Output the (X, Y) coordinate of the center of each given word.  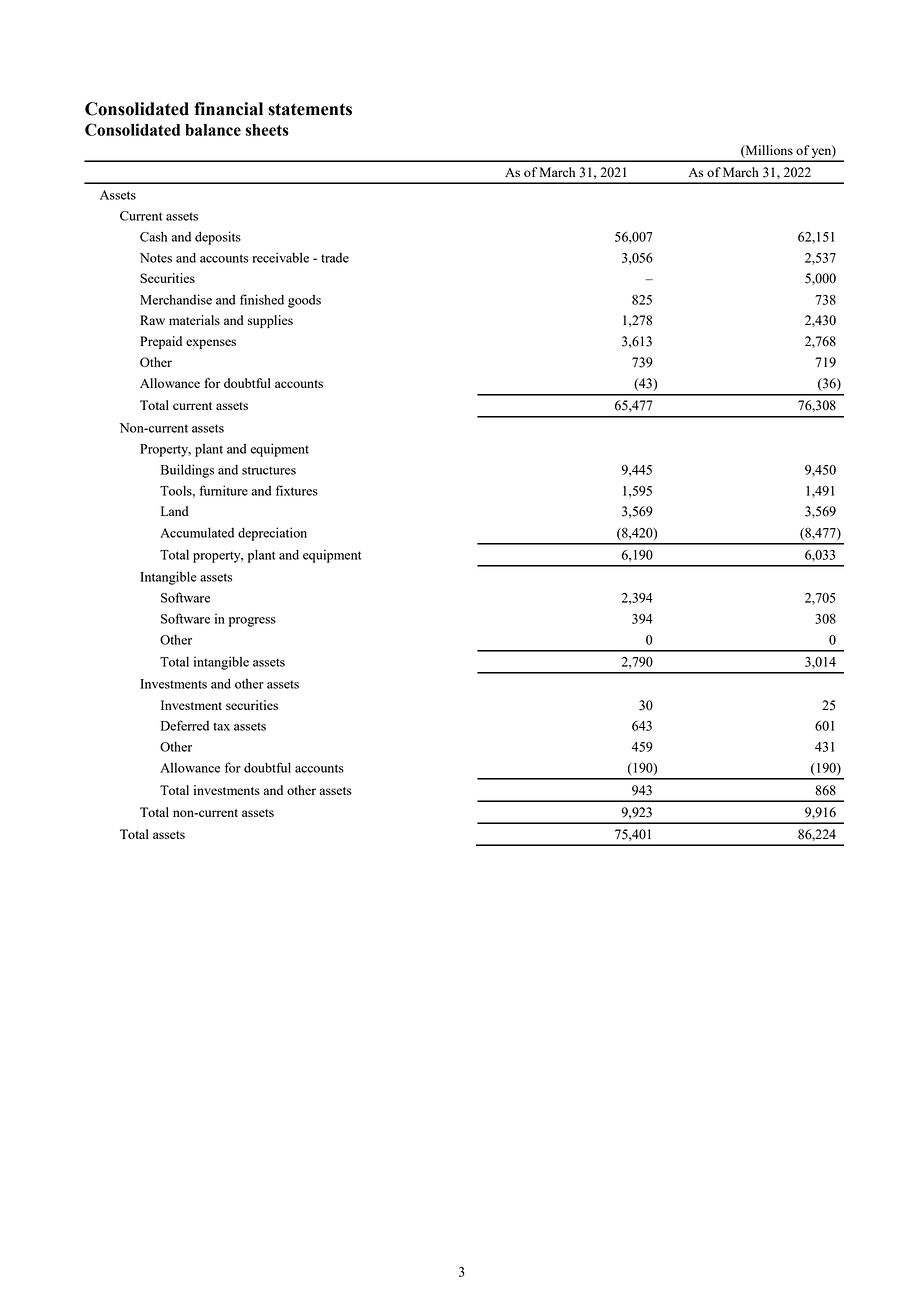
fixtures (297, 490)
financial (228, 109)
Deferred (185, 725)
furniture (223, 490)
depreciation (272, 534)
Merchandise (176, 299)
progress (252, 622)
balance (213, 130)
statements (310, 109)
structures (269, 470)
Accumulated (197, 532)
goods (304, 301)
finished (262, 299)
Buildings (187, 471)
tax (221, 726)
